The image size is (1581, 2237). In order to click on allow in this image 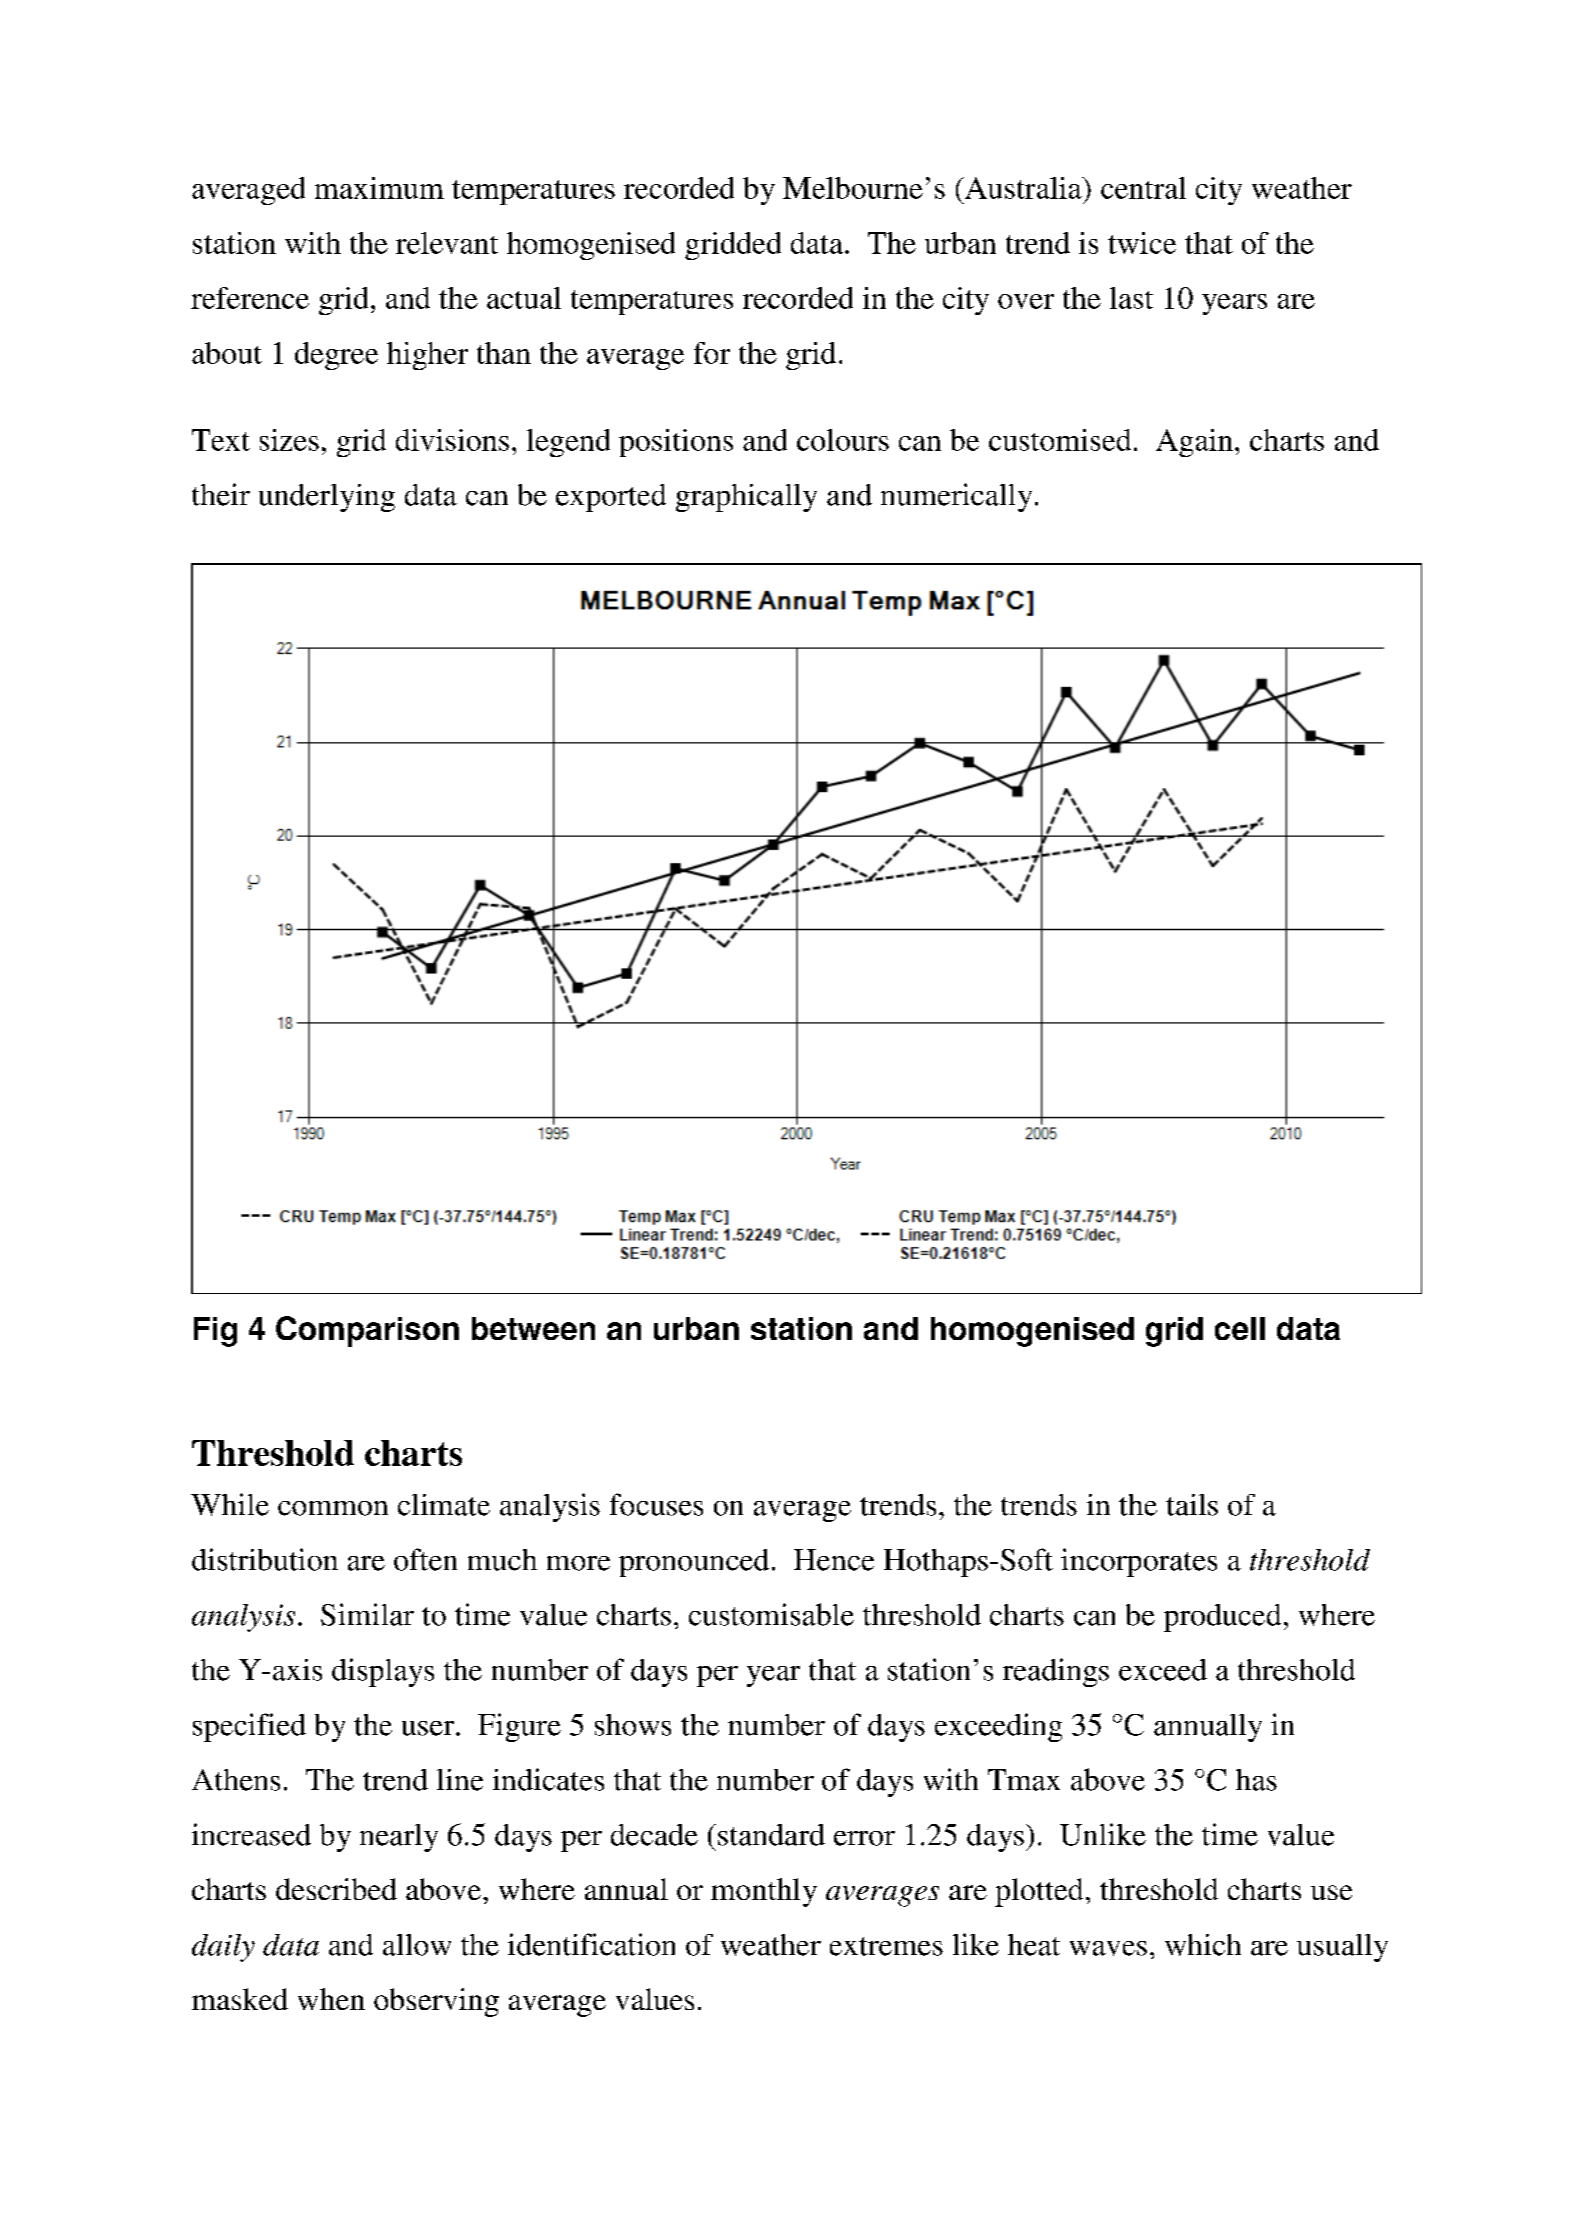, I will do `click(417, 1945)`.
